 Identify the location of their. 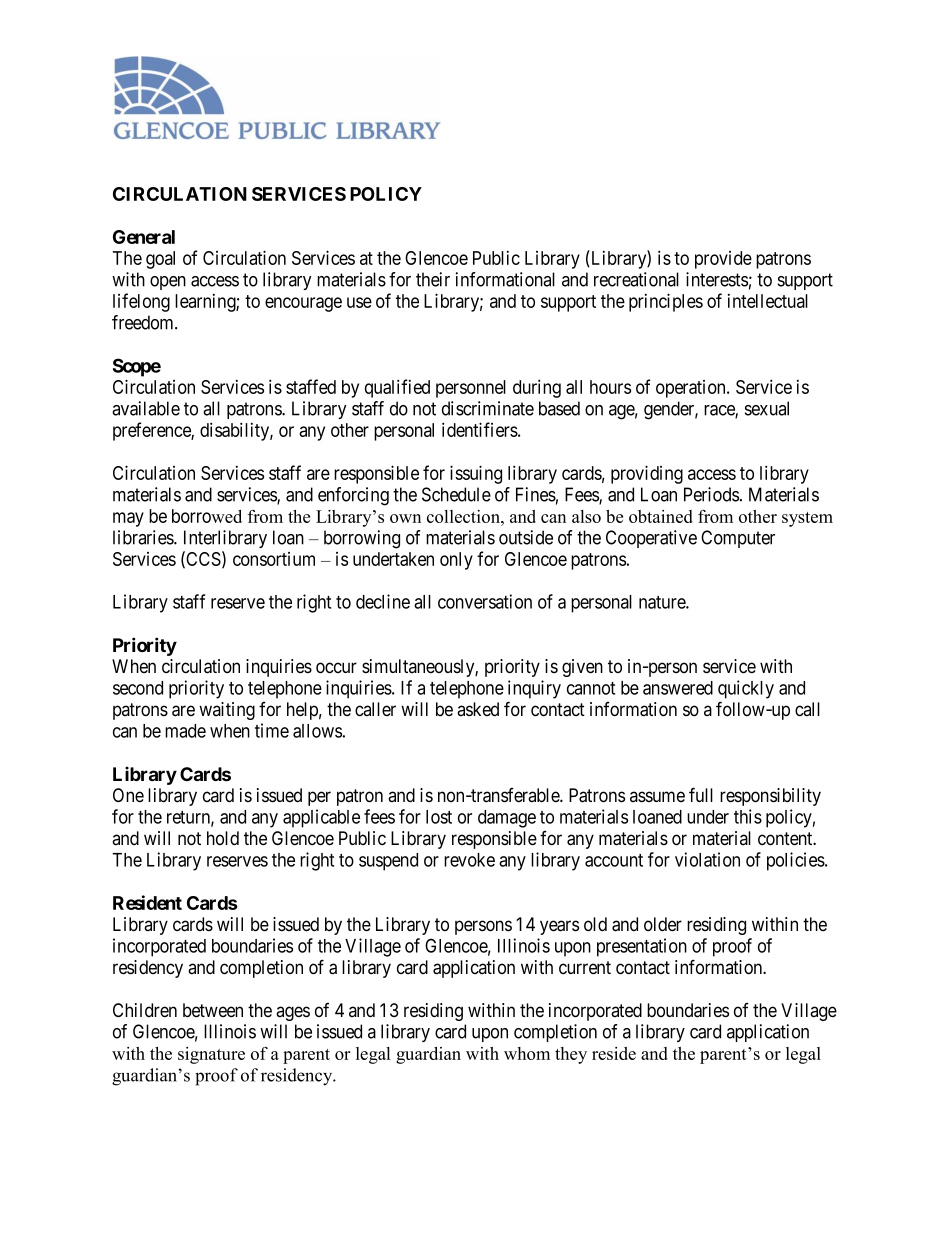
(433, 279).
